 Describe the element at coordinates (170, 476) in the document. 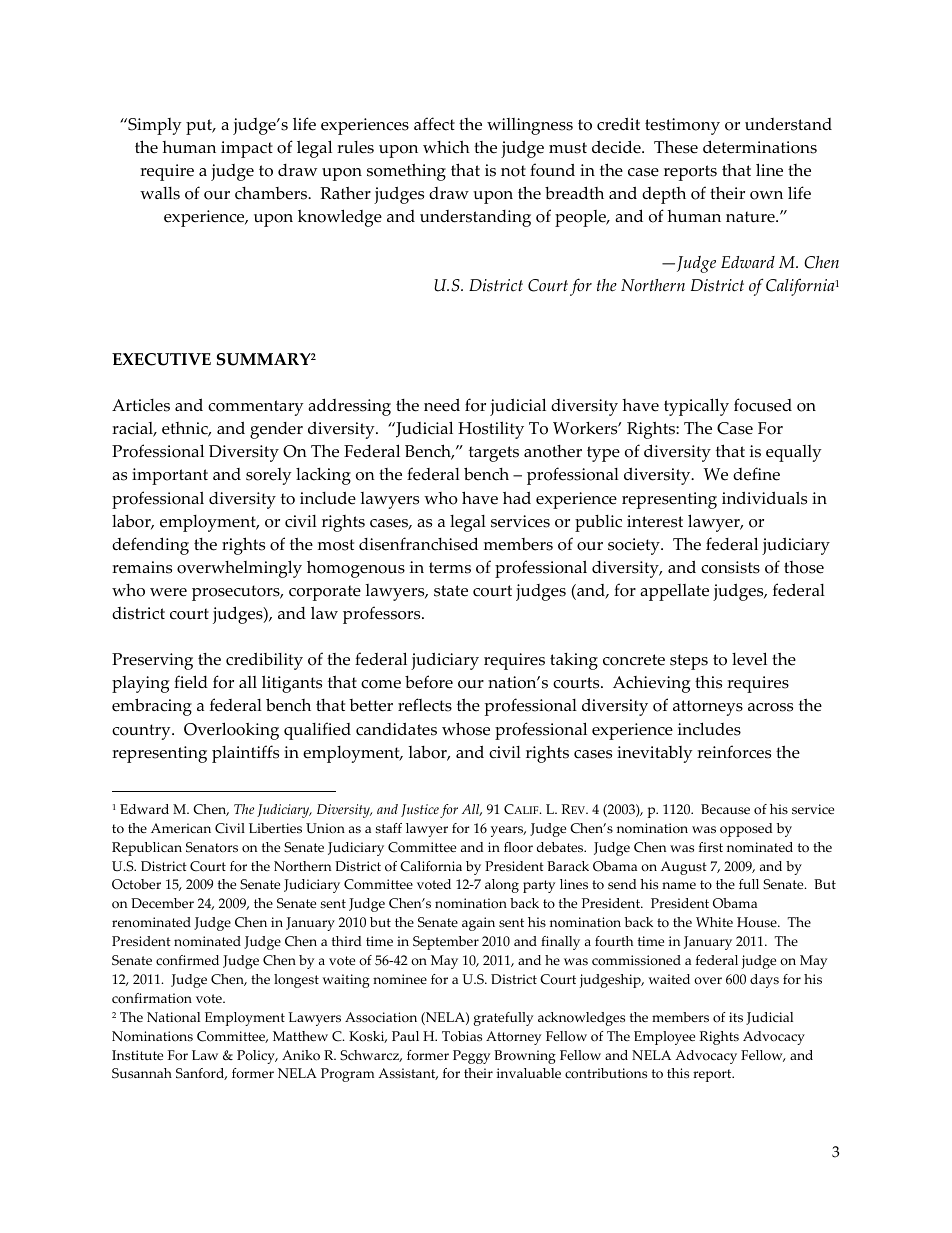

I see `important` at that location.
